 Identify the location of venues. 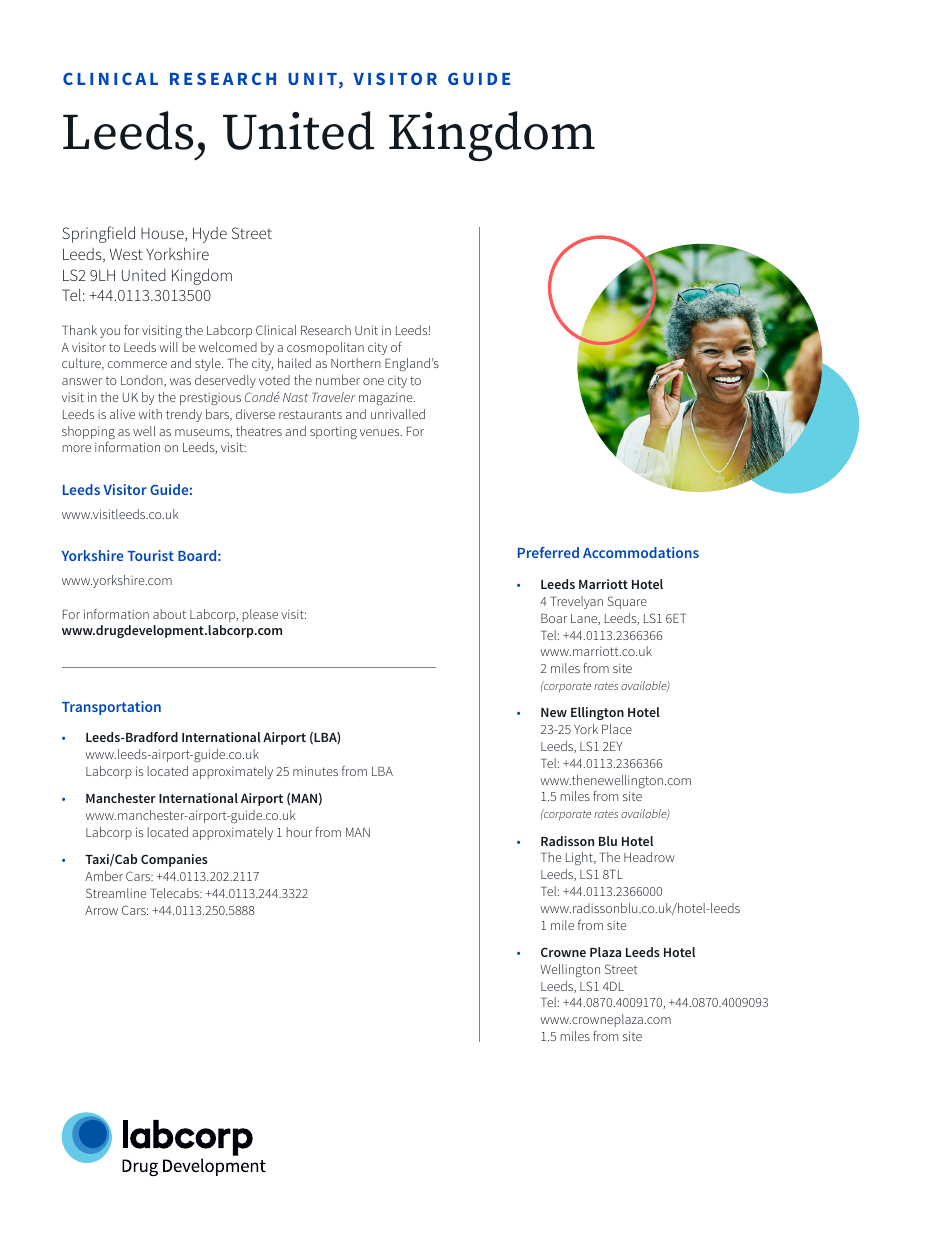
(381, 432).
